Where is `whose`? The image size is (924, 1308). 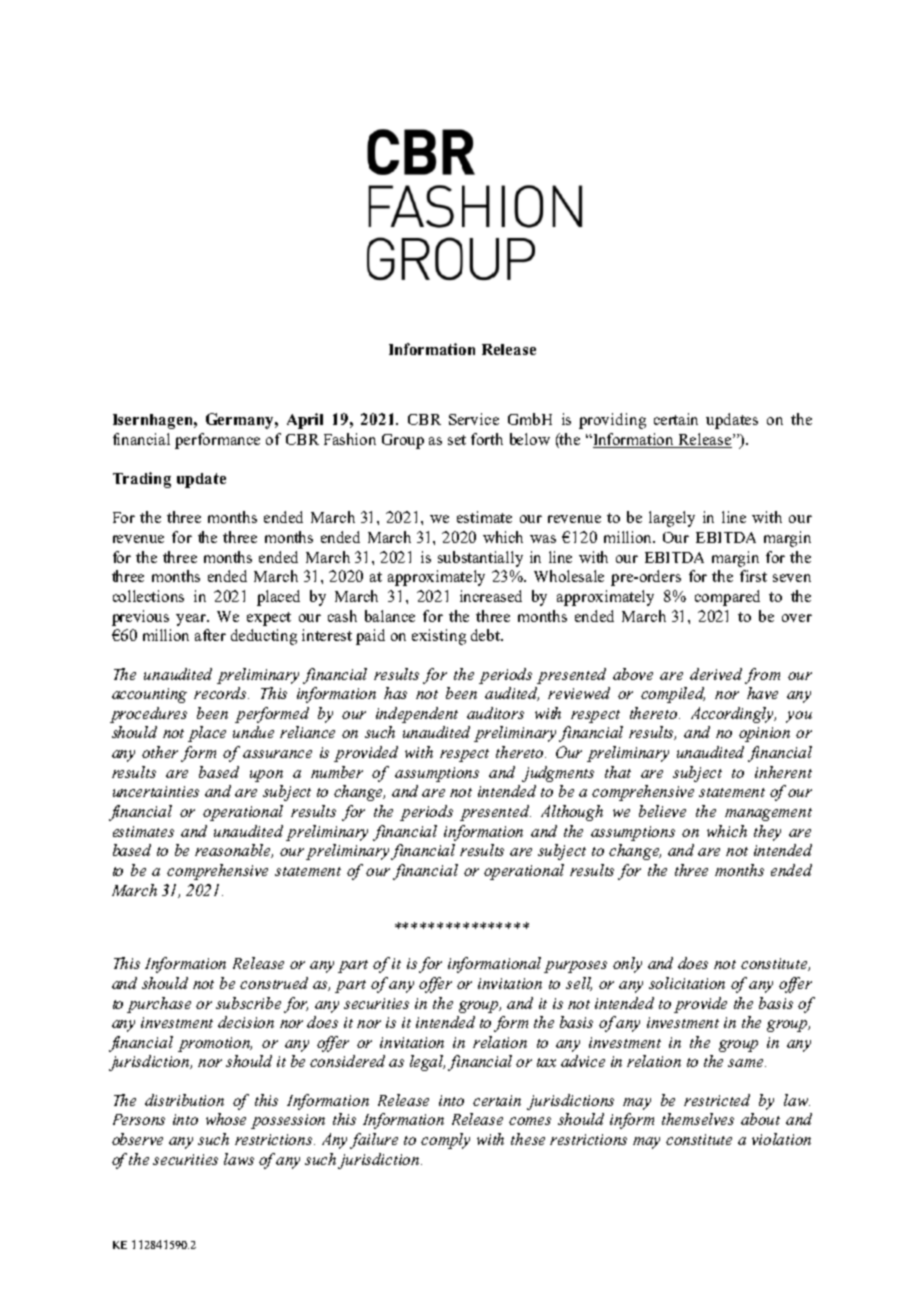 whose is located at coordinates (226, 1119).
